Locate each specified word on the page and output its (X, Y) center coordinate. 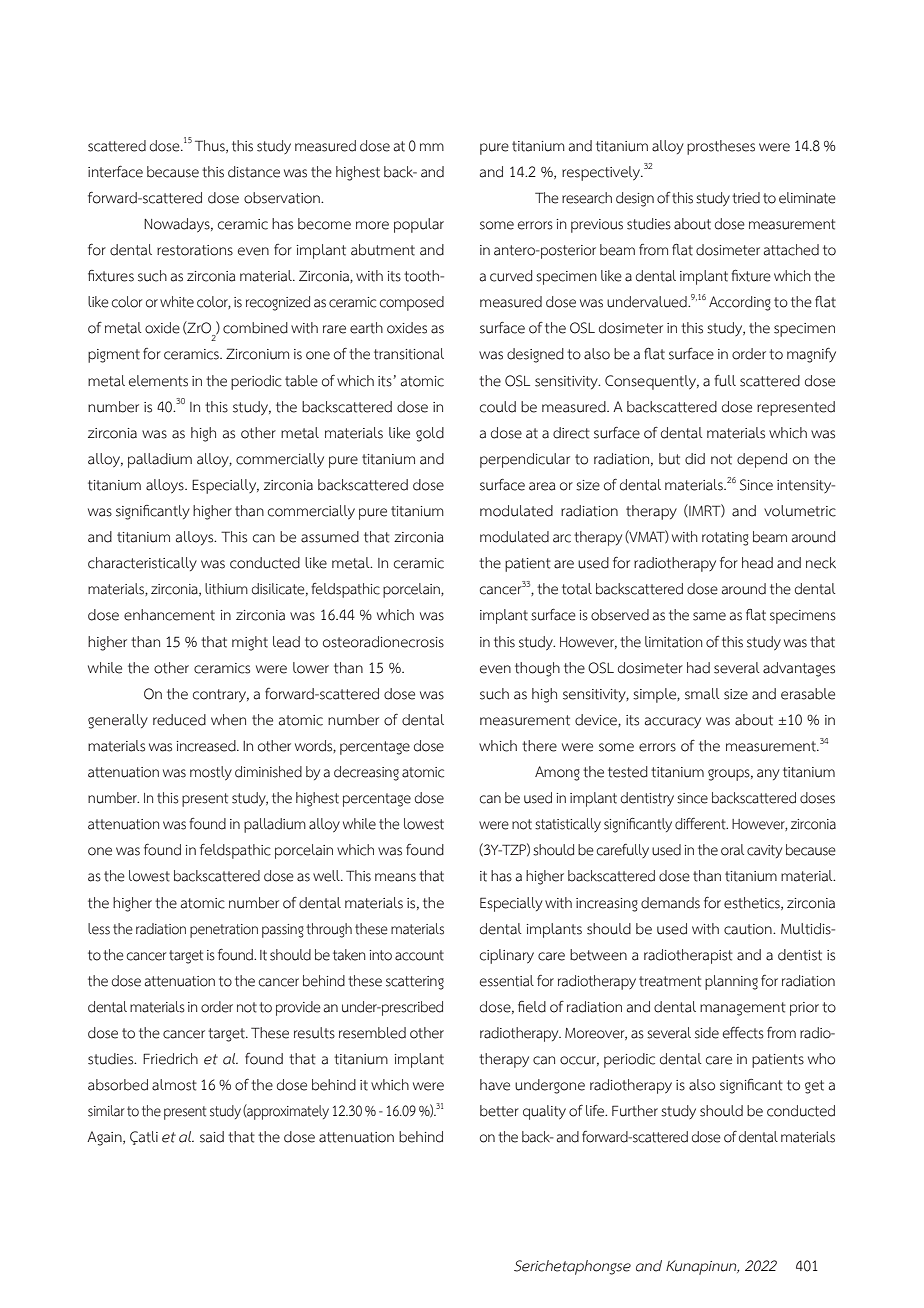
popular (419, 225)
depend (762, 460)
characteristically (142, 564)
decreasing (366, 773)
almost (174, 1085)
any (768, 774)
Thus (211, 146)
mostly (211, 773)
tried (746, 198)
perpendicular (525, 460)
